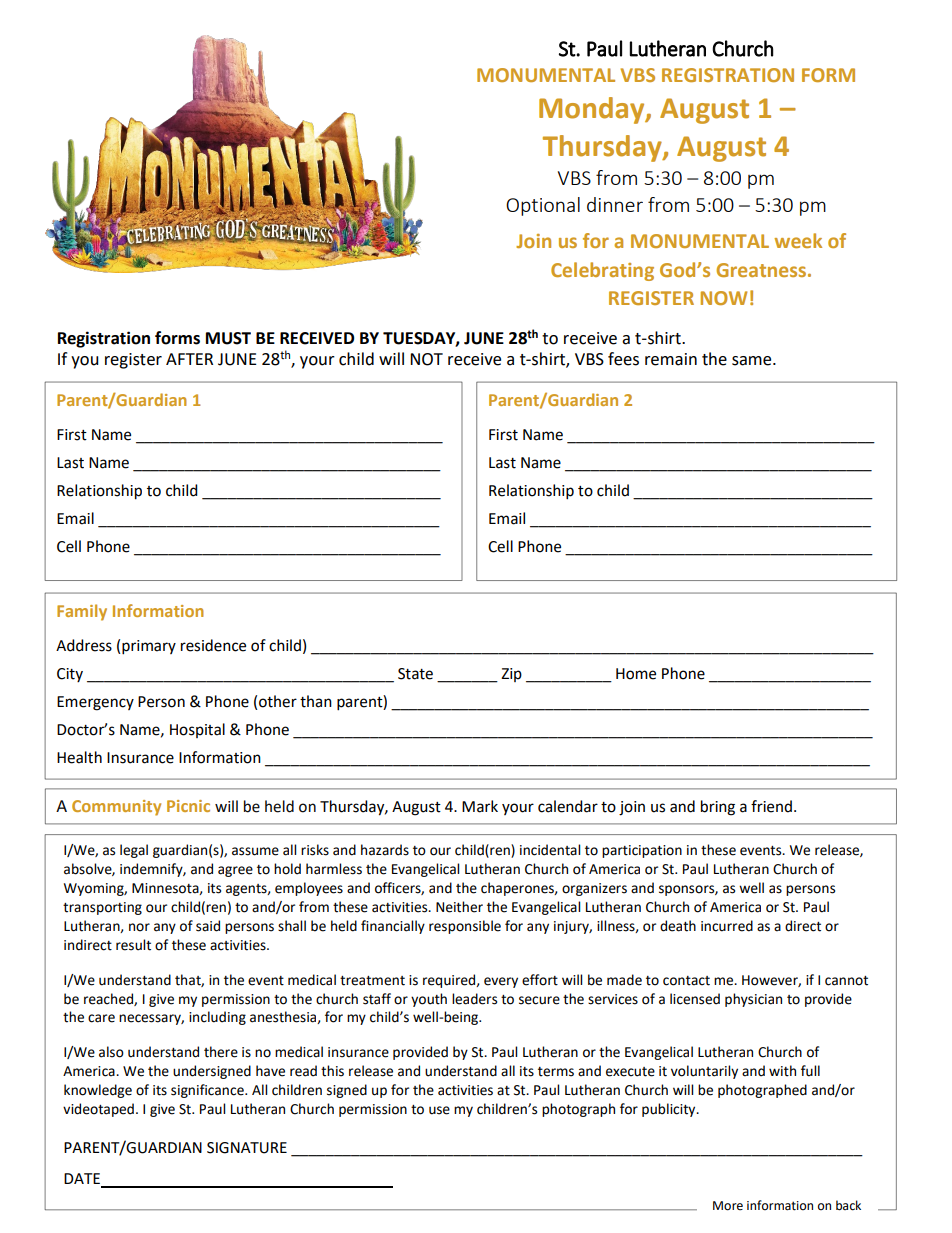 Image resolution: width=952 pixels, height=1233 pixels. Describe the element at coordinates (798, 240) in the screenshot. I see `week` at that location.
